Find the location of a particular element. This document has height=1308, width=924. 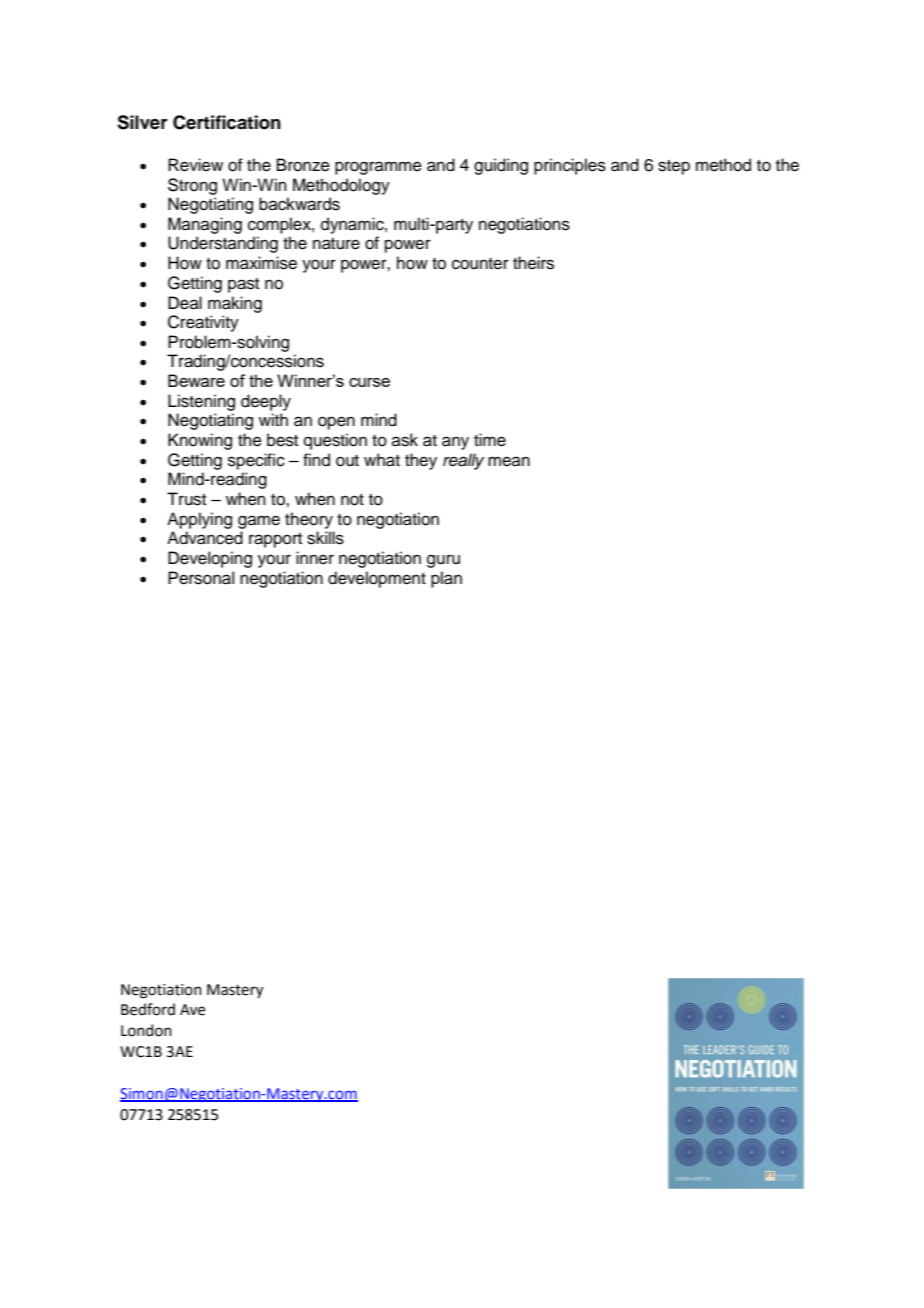

Review is located at coordinates (195, 165).
